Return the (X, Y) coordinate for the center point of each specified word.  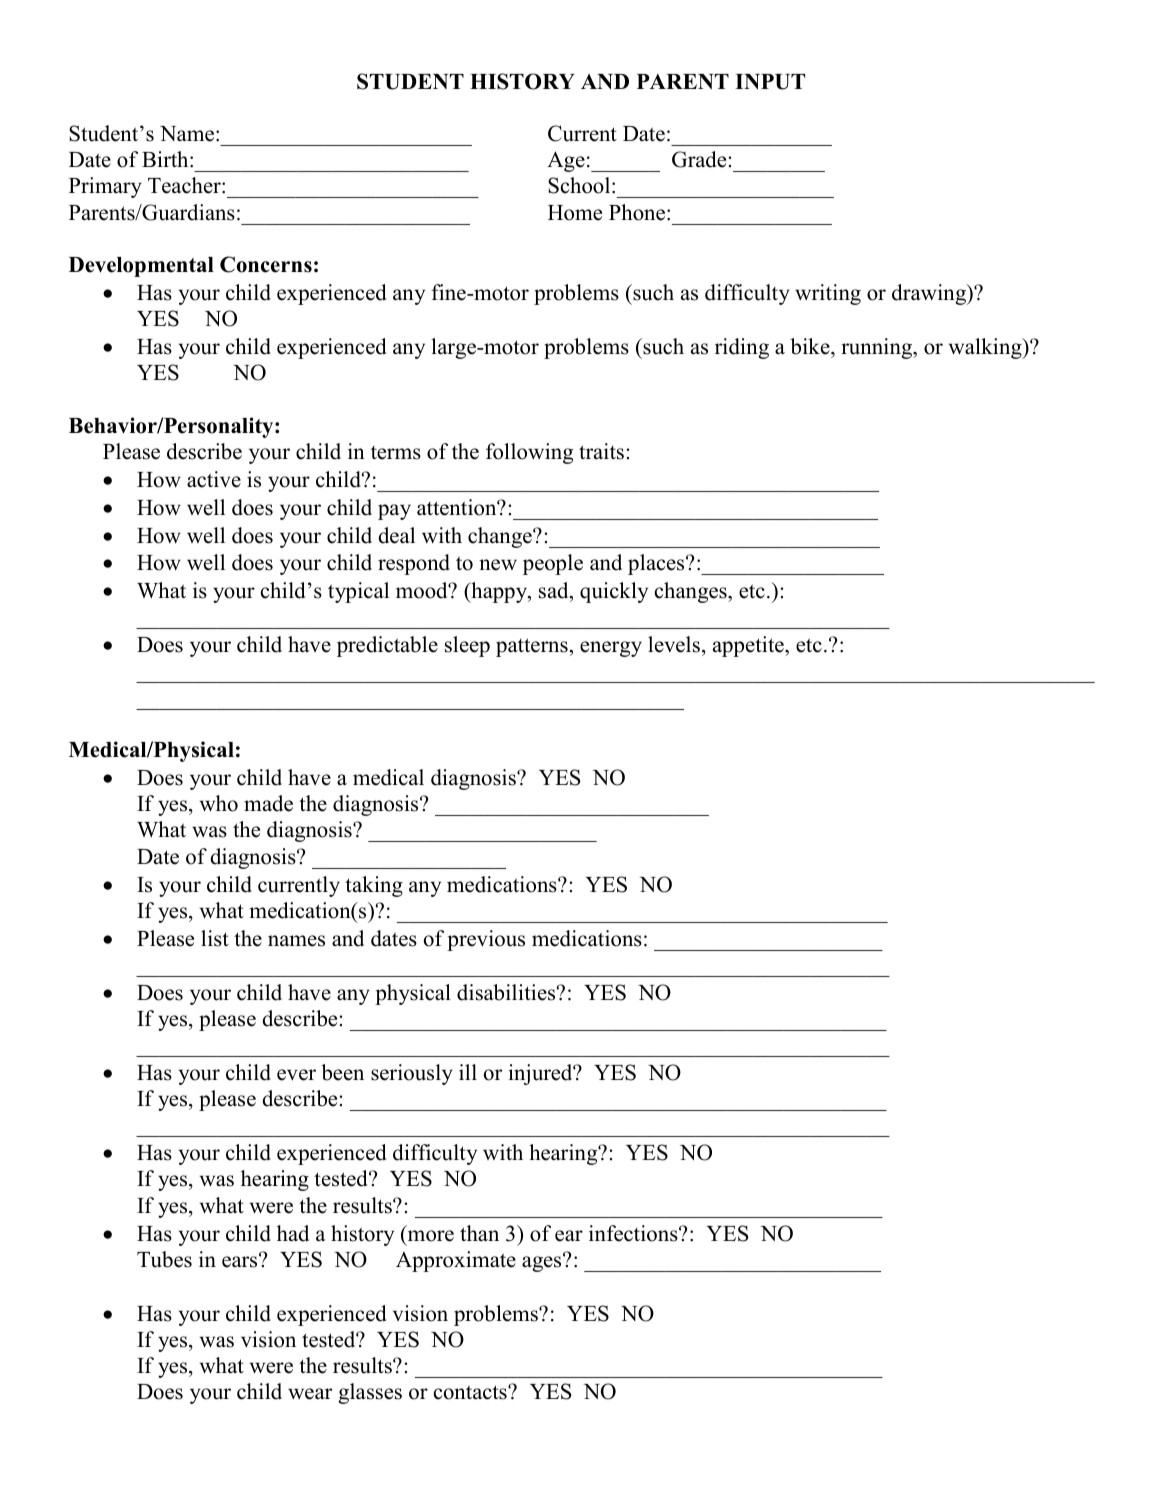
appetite (749, 646)
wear (310, 1394)
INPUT (770, 82)
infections (634, 1233)
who (219, 803)
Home (575, 213)
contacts (471, 1392)
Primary (105, 187)
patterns (532, 647)
